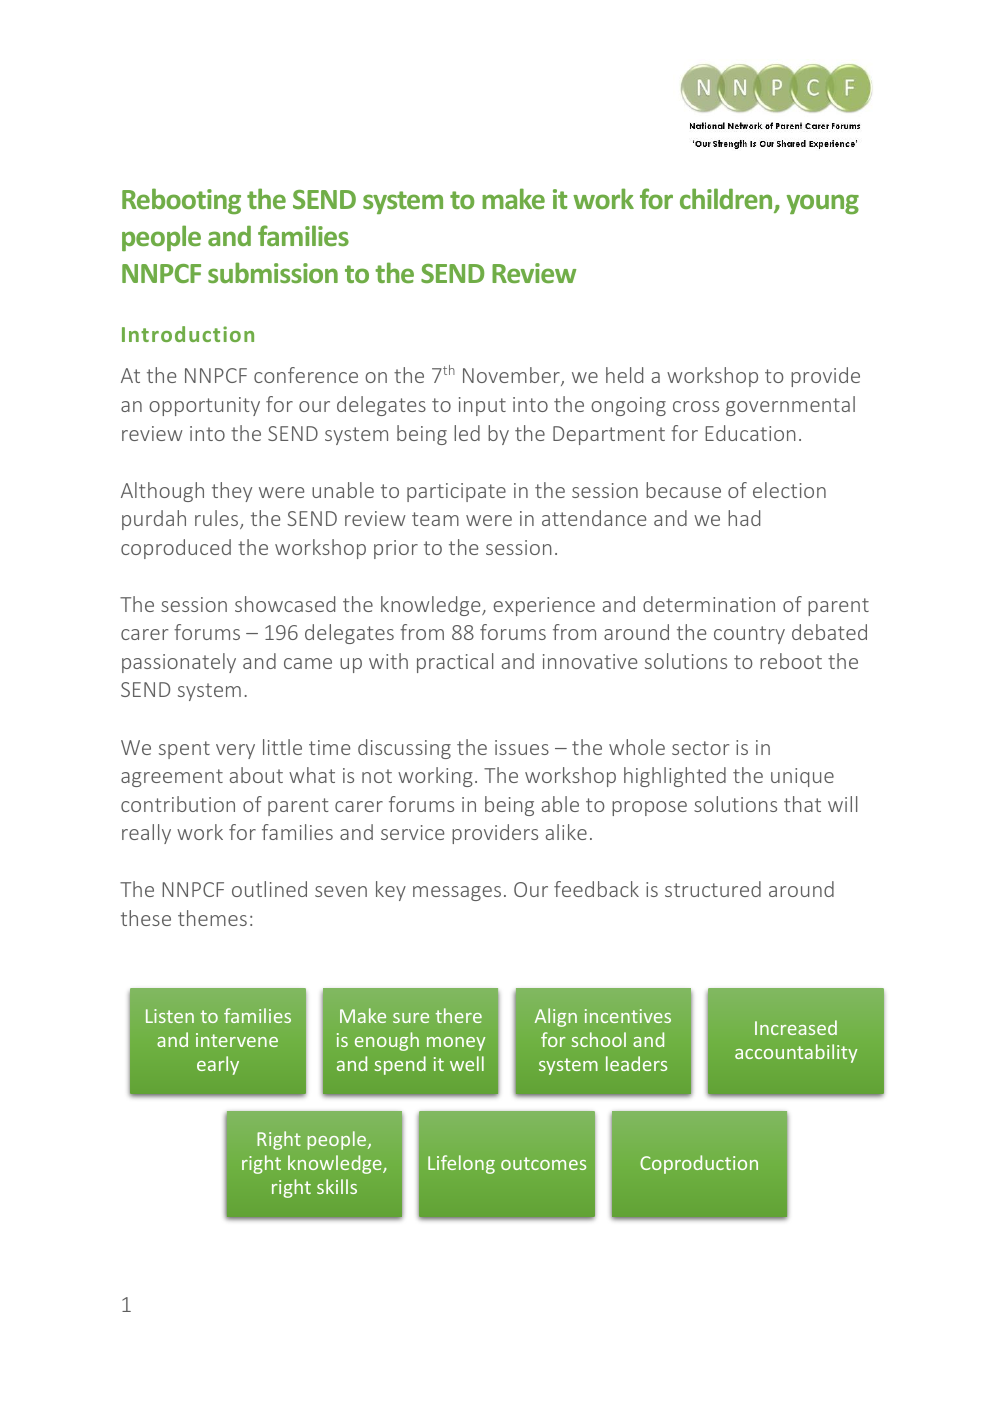 The image size is (994, 1406). I want to click on submission, so click(273, 272).
